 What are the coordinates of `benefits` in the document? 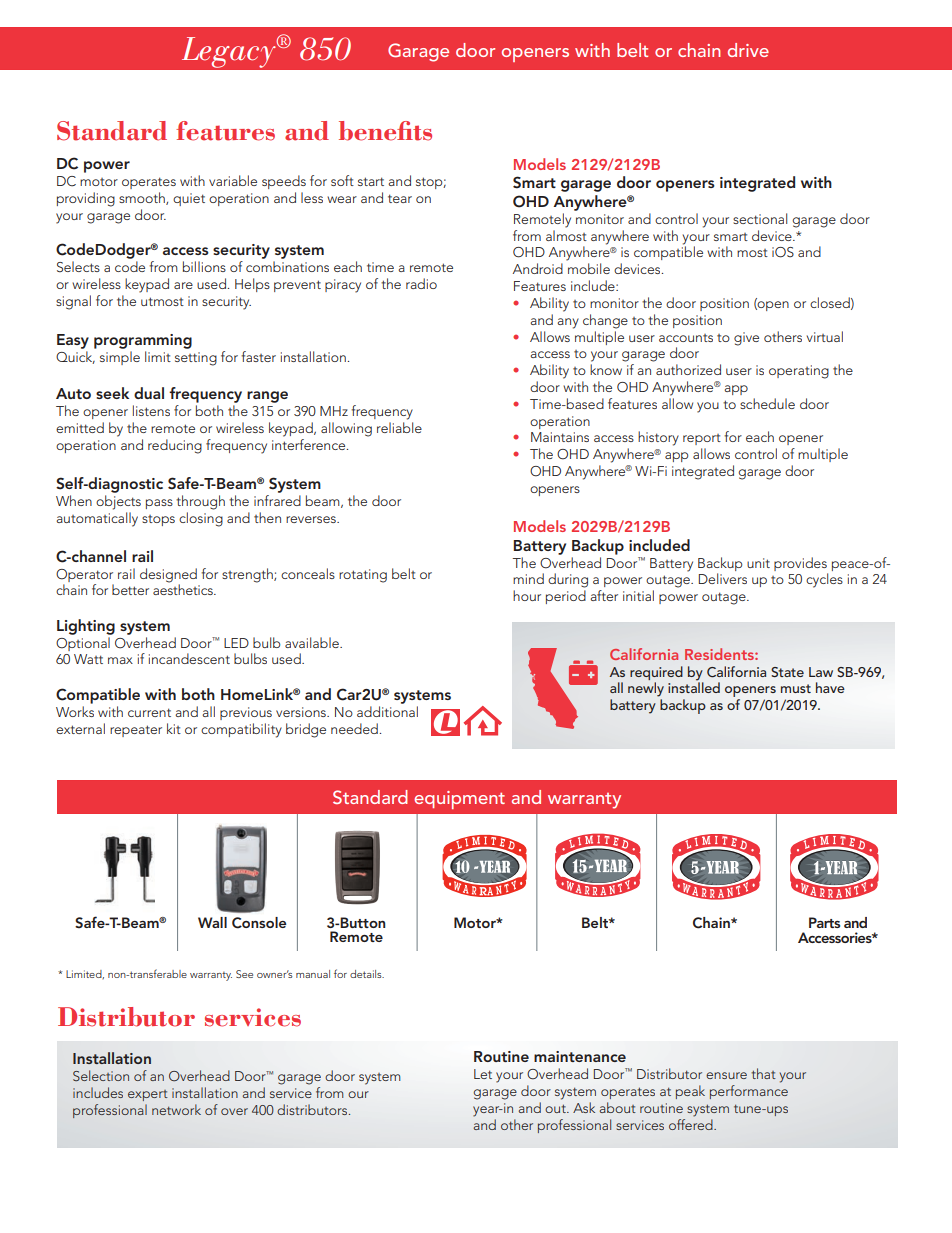 It's located at (385, 131).
